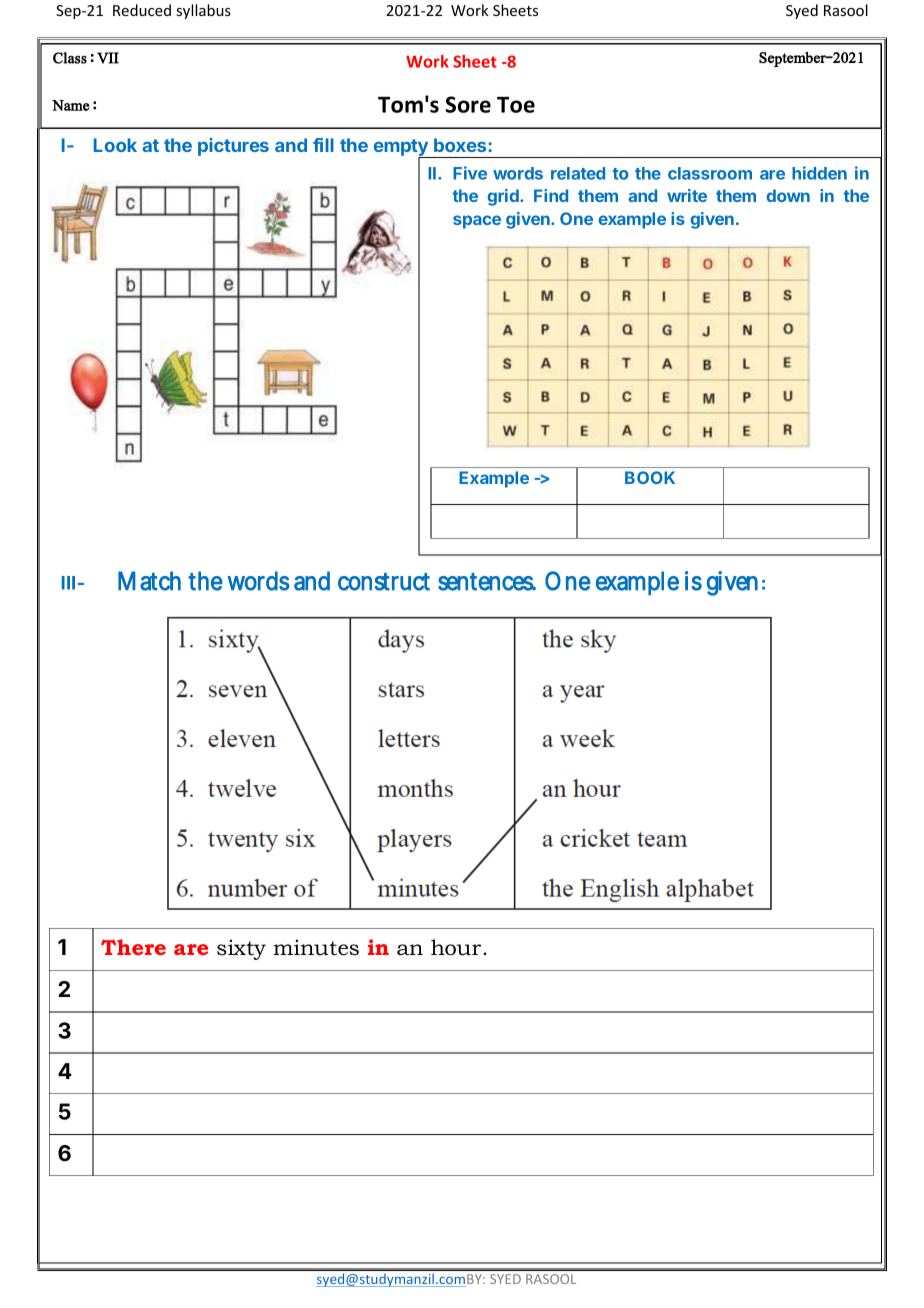 This screenshot has width=924, height=1308. What do you see at coordinates (233, 147) in the screenshot?
I see `pictures` at bounding box center [233, 147].
